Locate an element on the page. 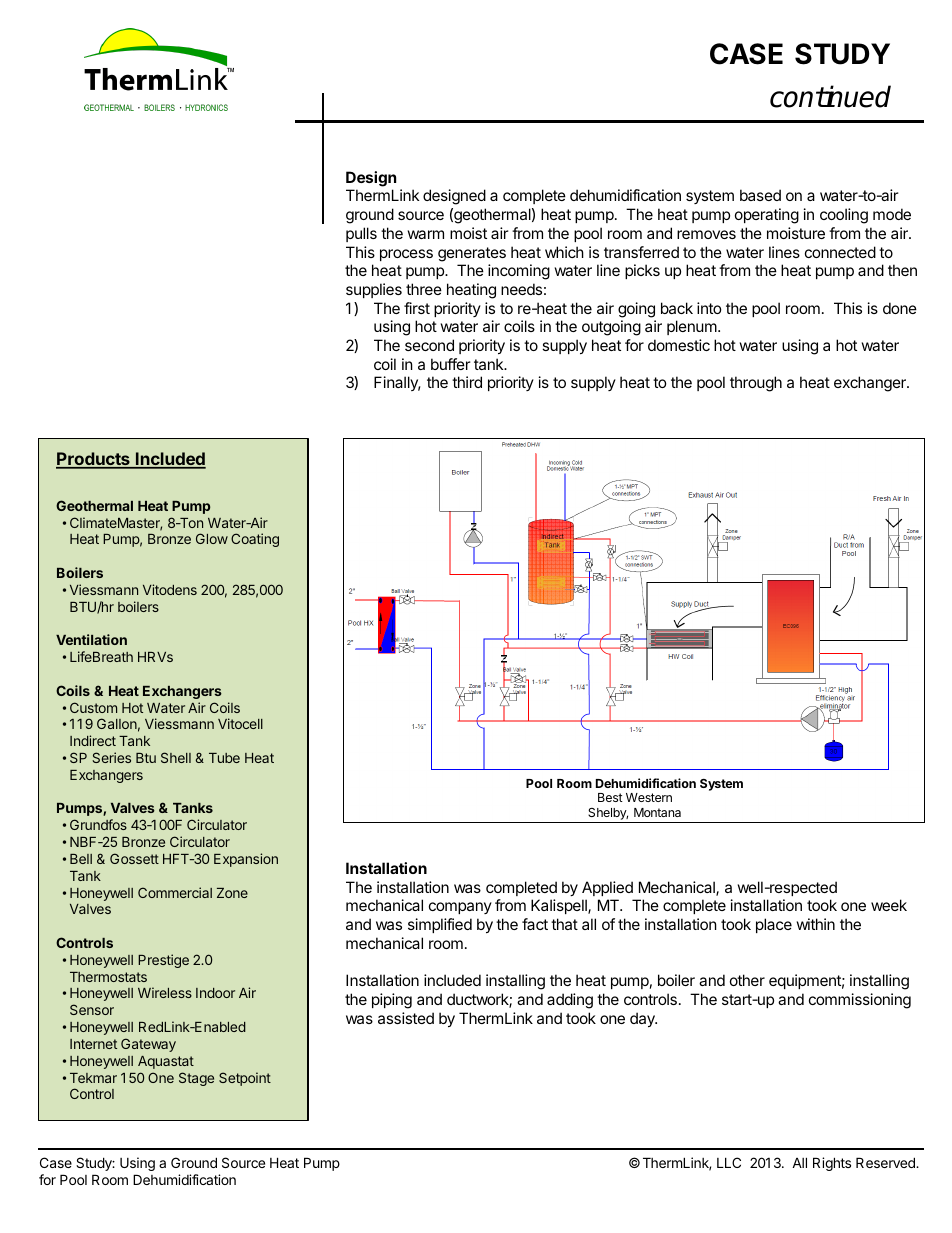 The height and width of the image is (1233, 952). third is located at coordinates (467, 382).
